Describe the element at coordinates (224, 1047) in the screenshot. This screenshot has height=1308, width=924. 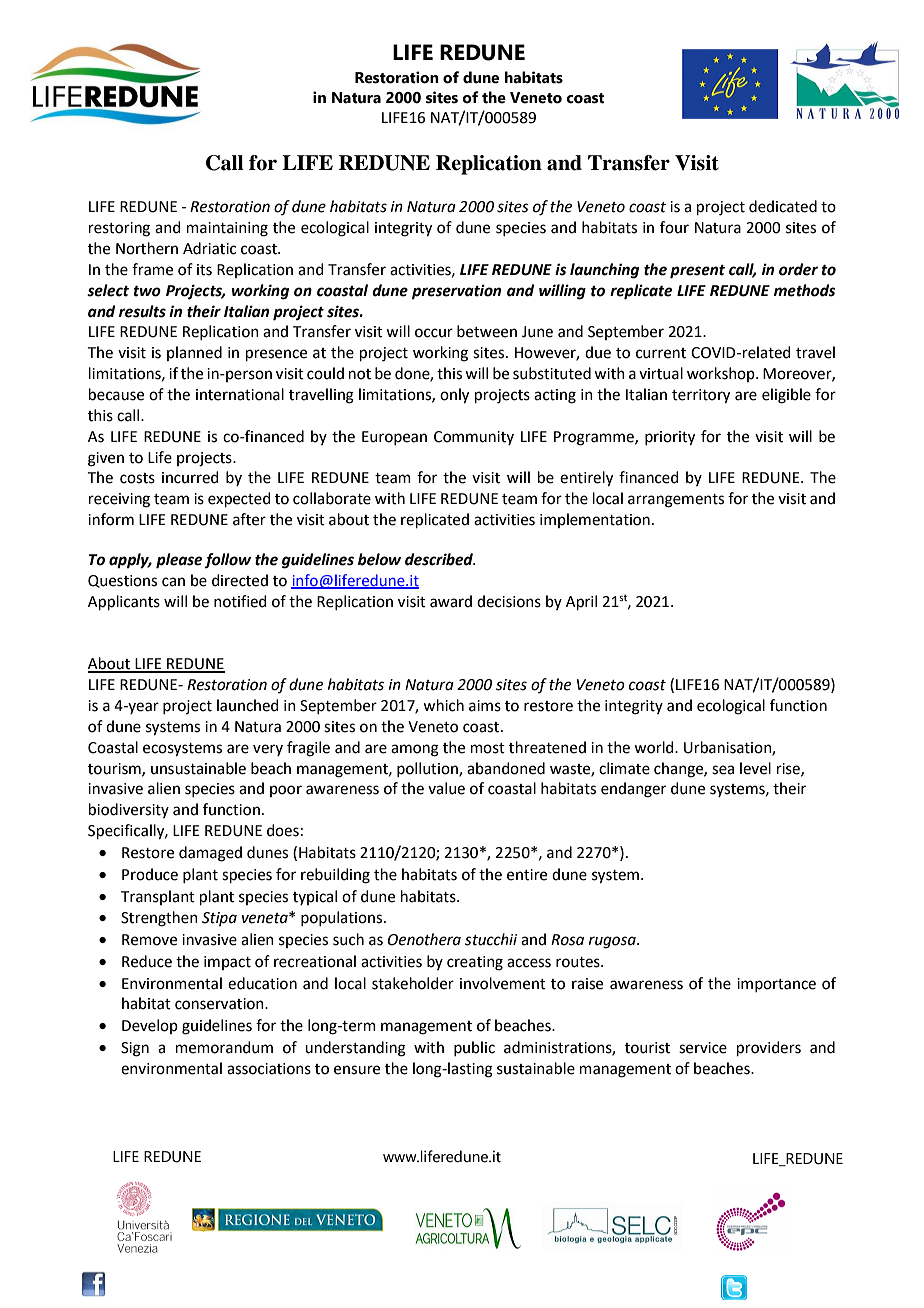
I see `memorandum` at that location.
